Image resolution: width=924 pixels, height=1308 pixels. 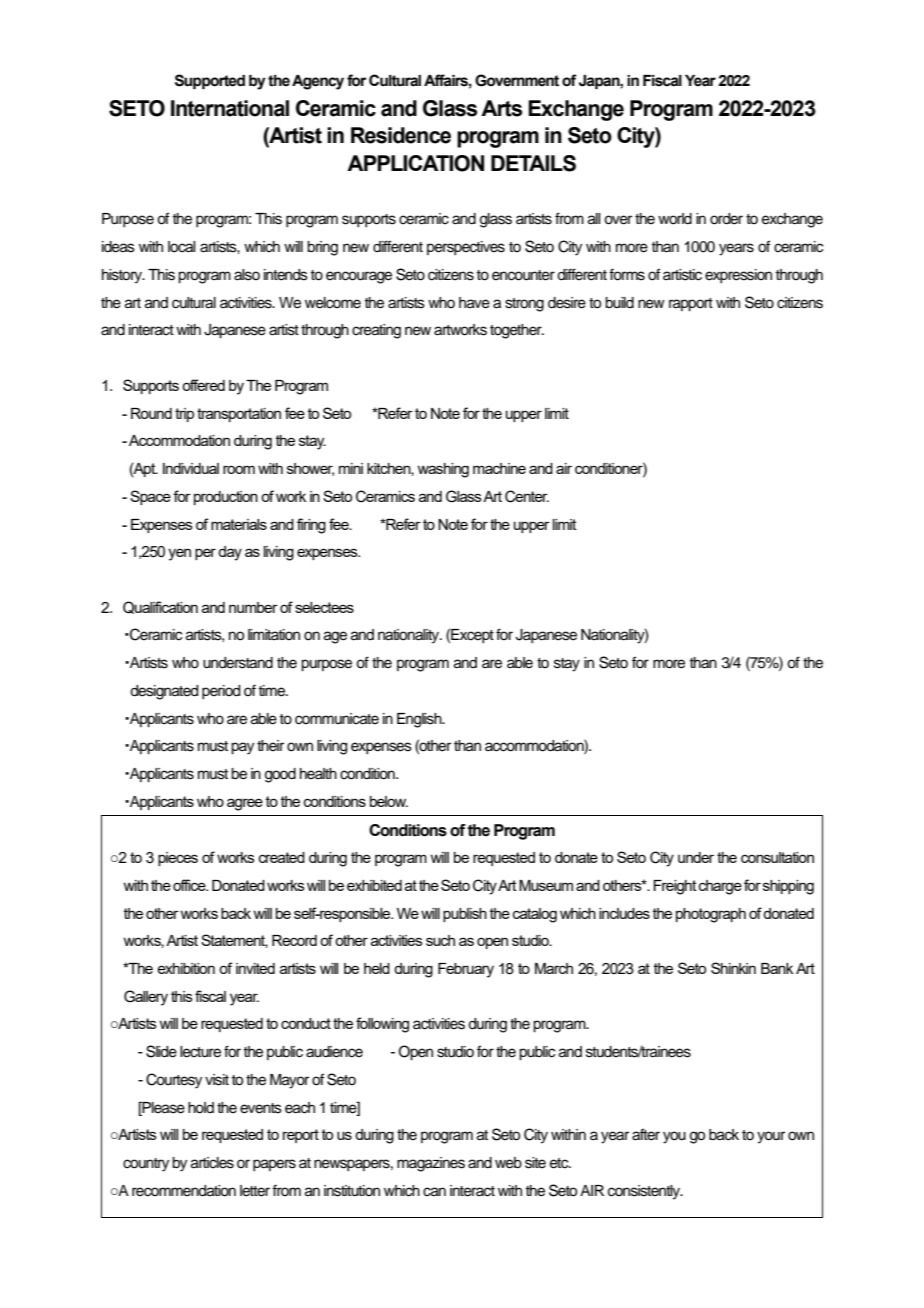 What do you see at coordinates (443, 470) in the image?
I see `washing` at bounding box center [443, 470].
